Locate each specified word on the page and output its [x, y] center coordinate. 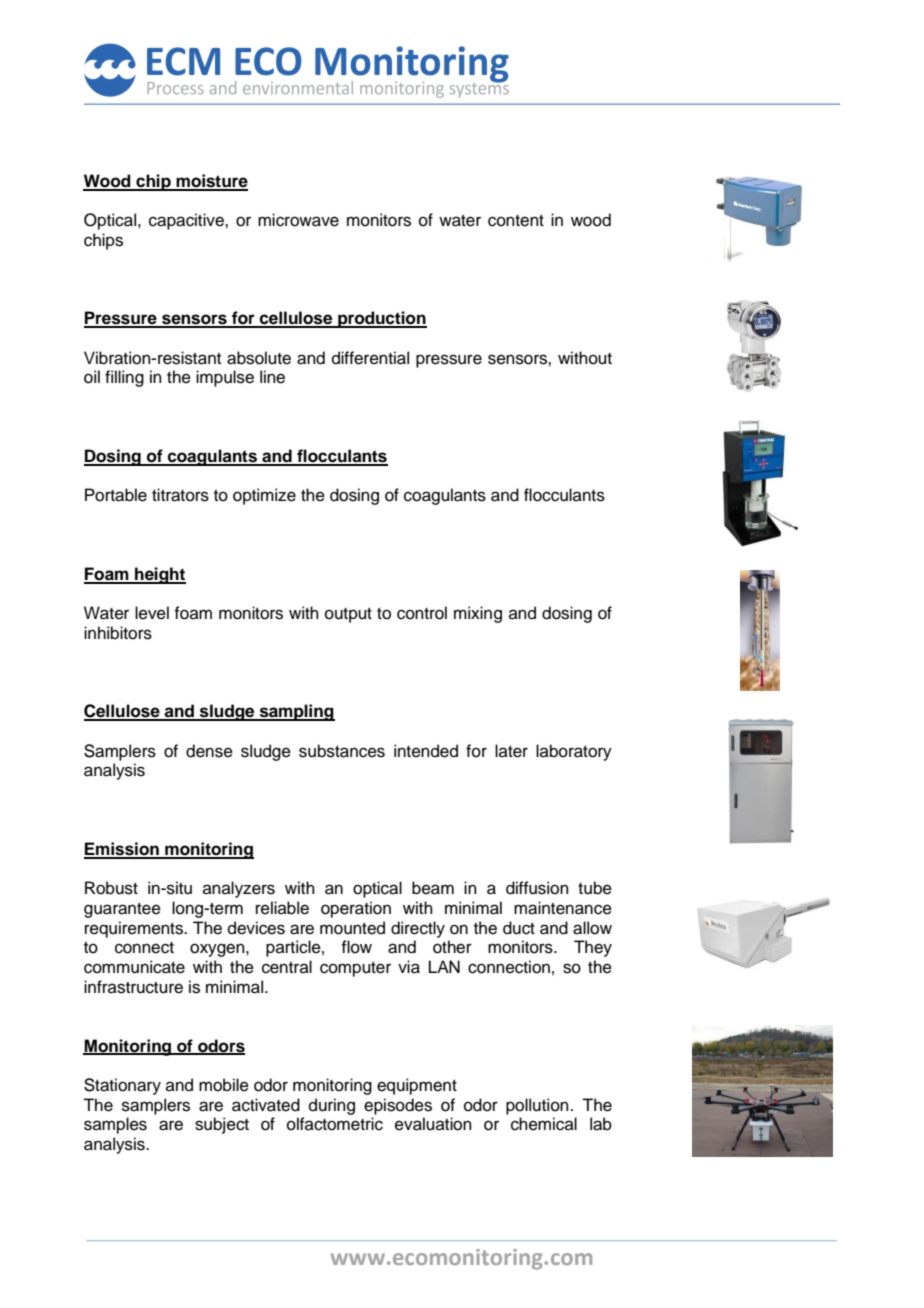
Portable [116, 495]
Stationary [122, 1086]
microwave [298, 220]
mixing [478, 614]
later [511, 751]
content [516, 221]
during [332, 1106]
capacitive [187, 221]
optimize [264, 496]
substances [342, 751]
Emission [122, 850]
